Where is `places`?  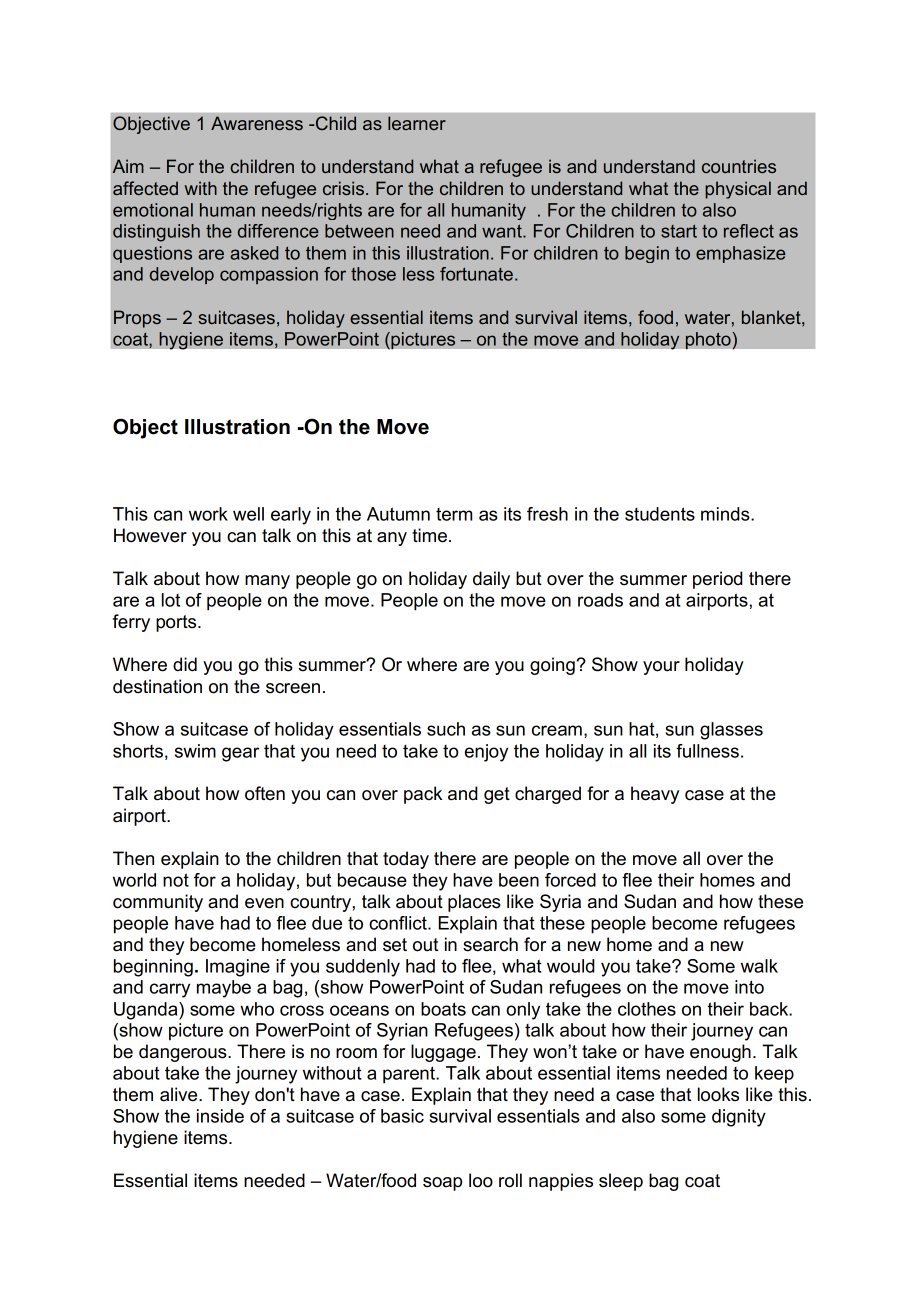 places is located at coordinates (474, 903).
